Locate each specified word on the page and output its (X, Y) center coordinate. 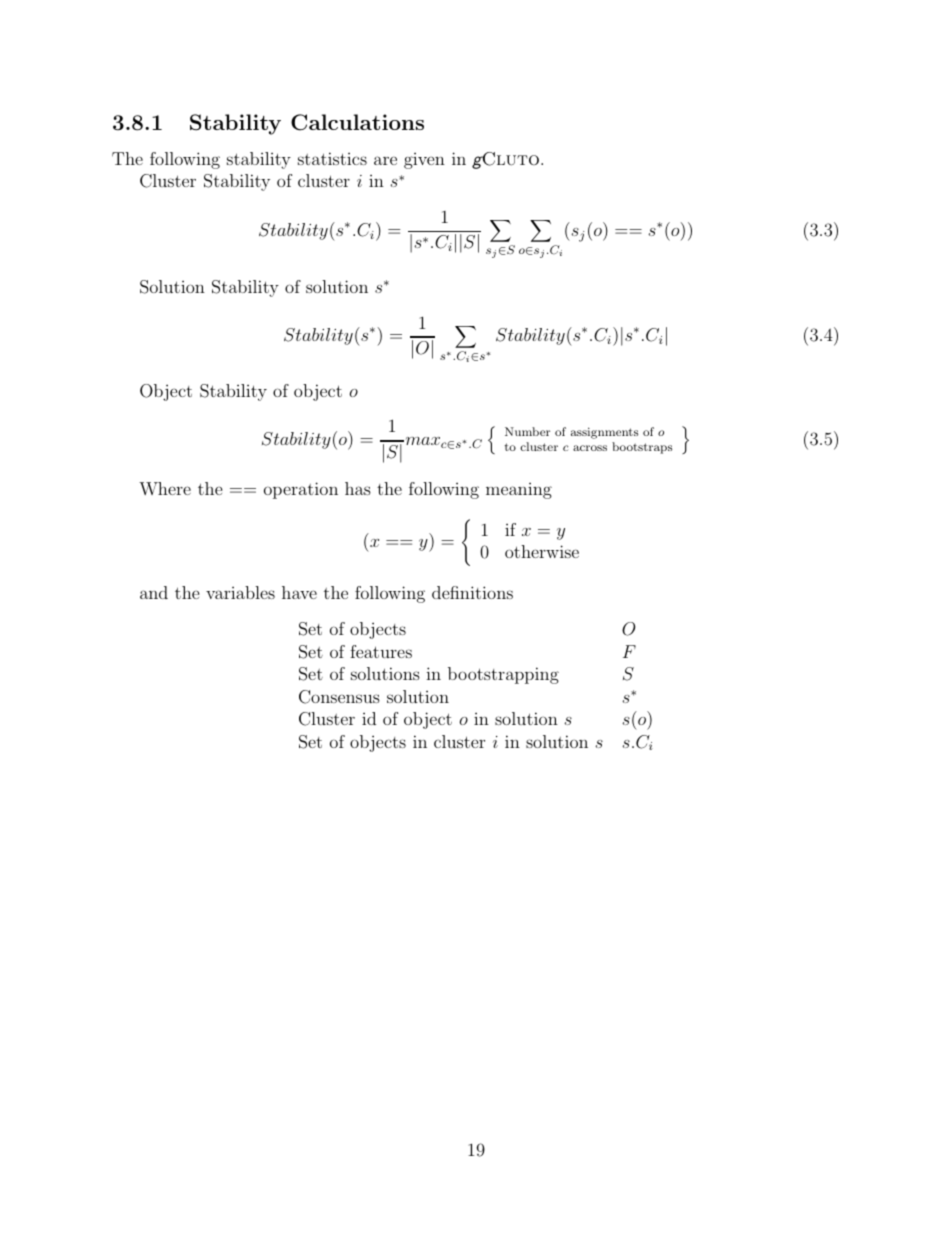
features (381, 651)
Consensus (339, 697)
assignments (604, 433)
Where (165, 488)
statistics (332, 158)
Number (527, 431)
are (385, 160)
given (424, 161)
